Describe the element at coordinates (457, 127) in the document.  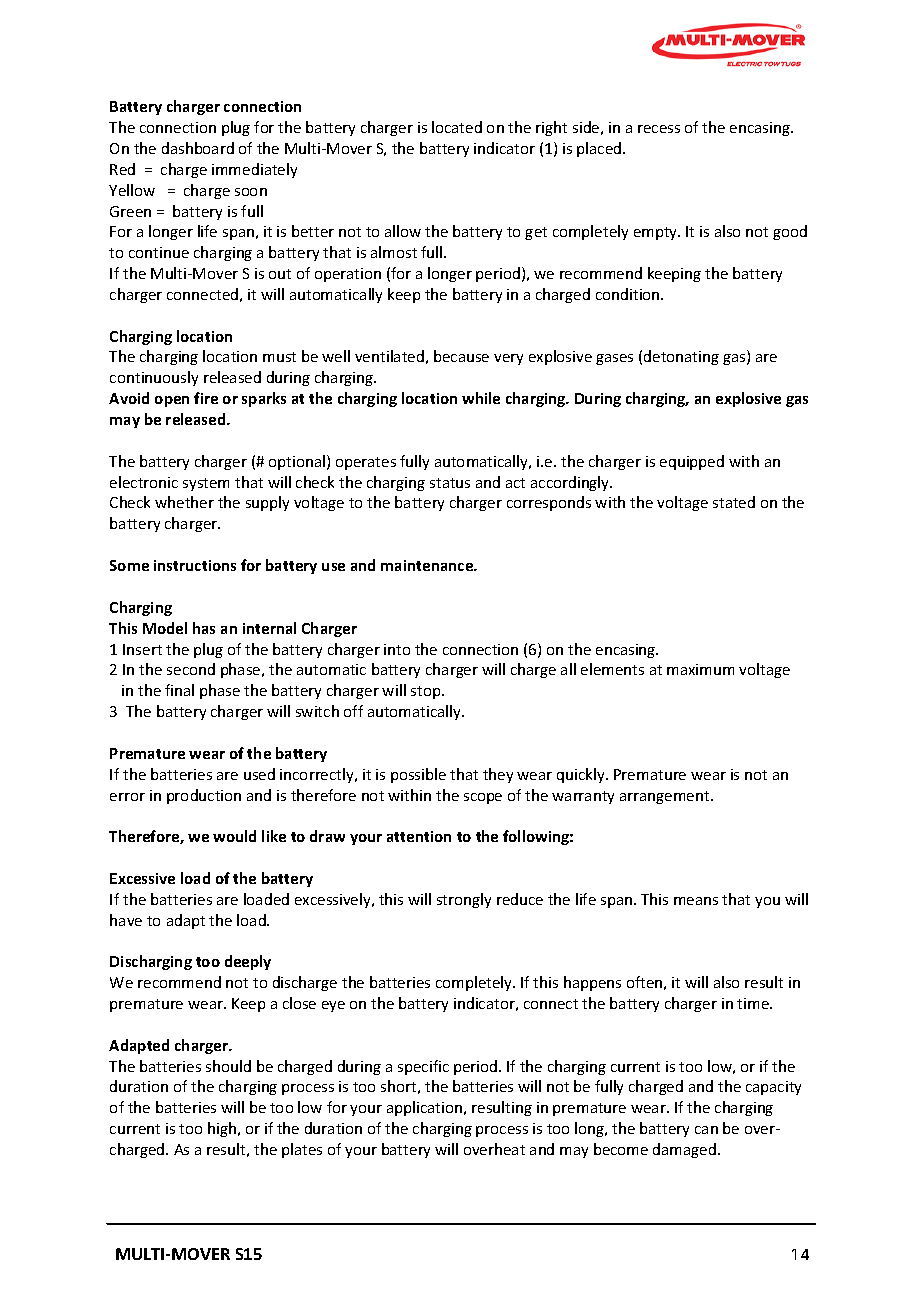
I see `located` at that location.
